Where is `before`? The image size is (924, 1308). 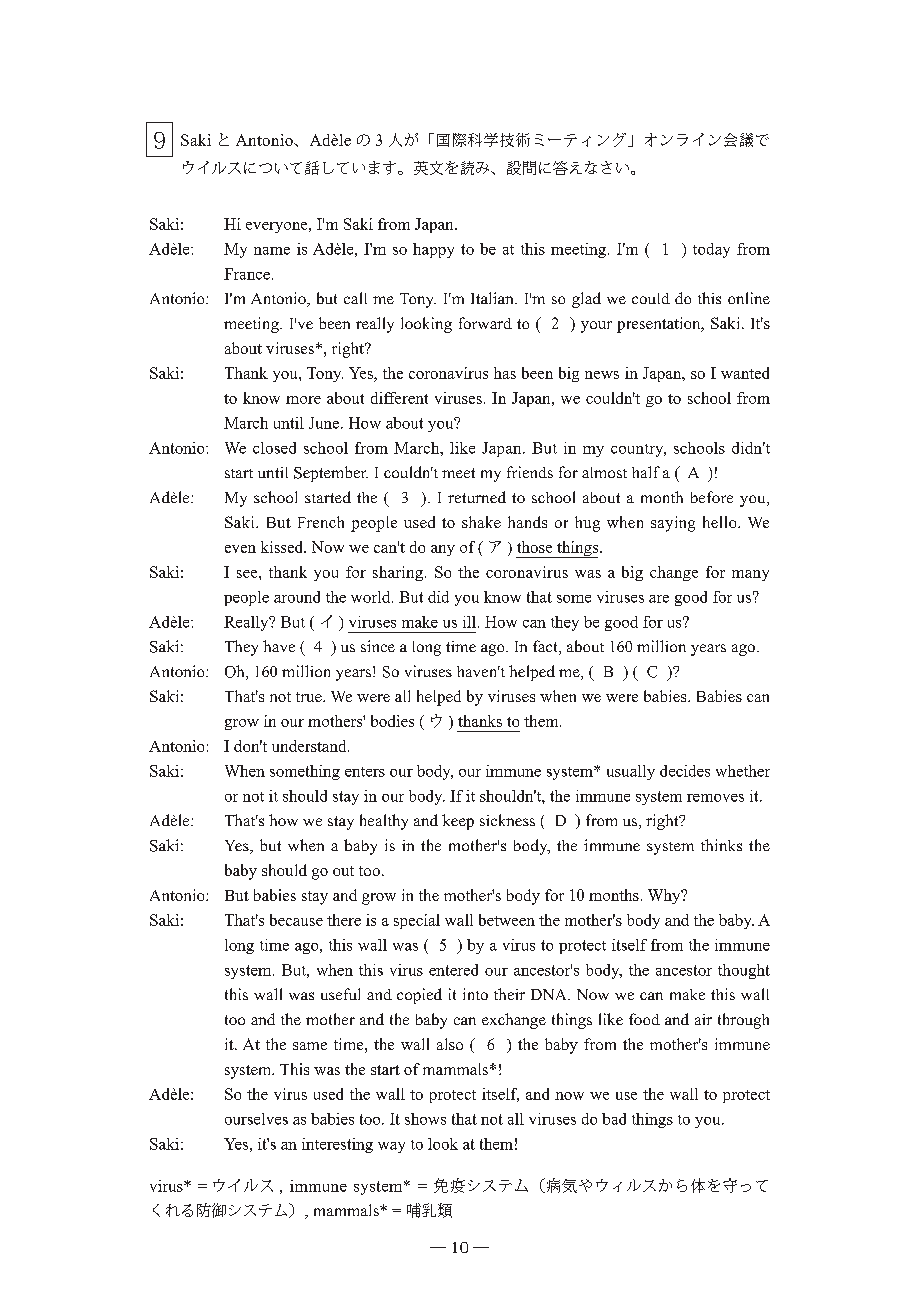
before is located at coordinates (712, 497).
